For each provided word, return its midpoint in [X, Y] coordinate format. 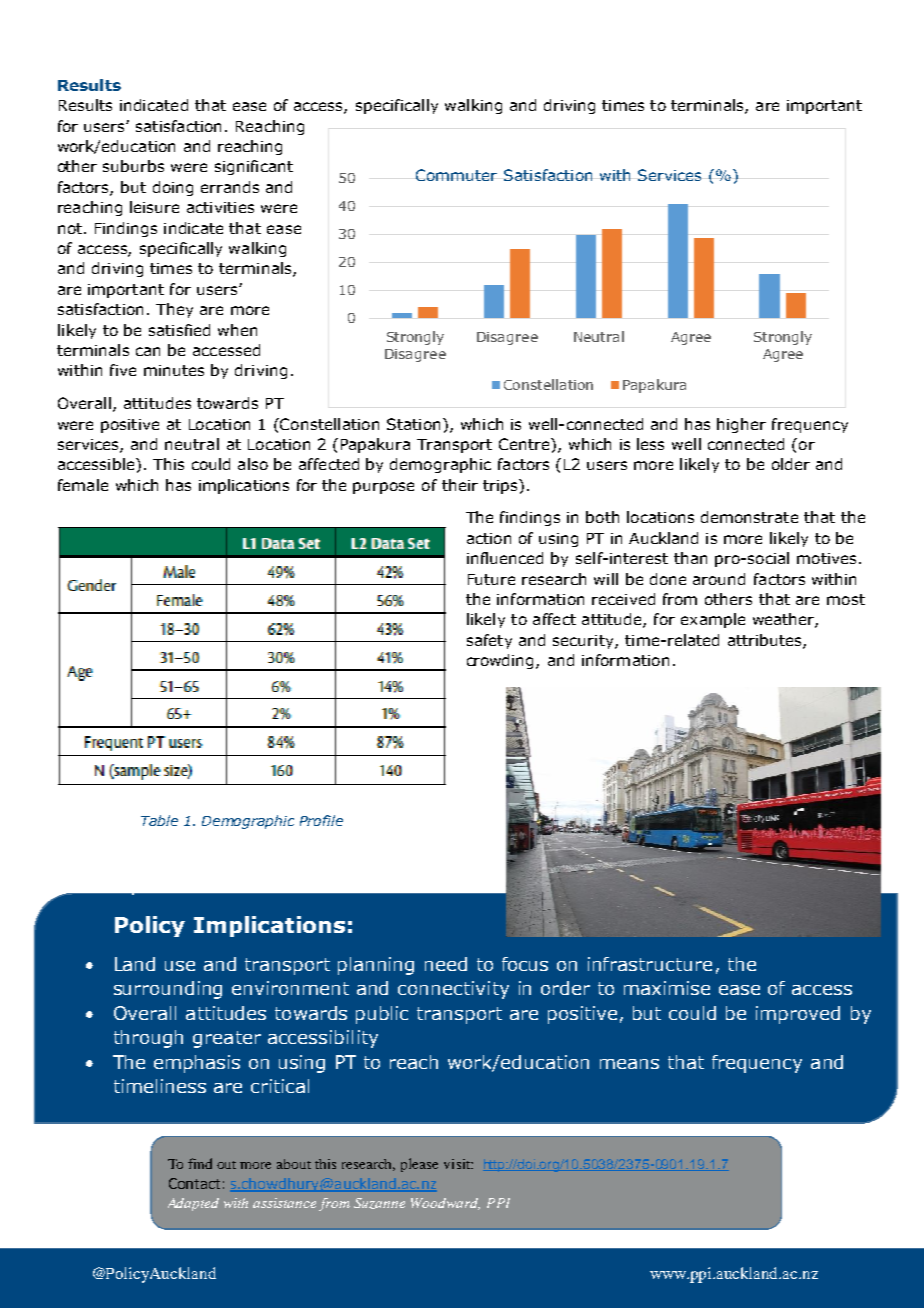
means [629, 1064]
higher [741, 425]
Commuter [456, 175]
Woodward [445, 1204]
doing [173, 188]
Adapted [193, 1204]
